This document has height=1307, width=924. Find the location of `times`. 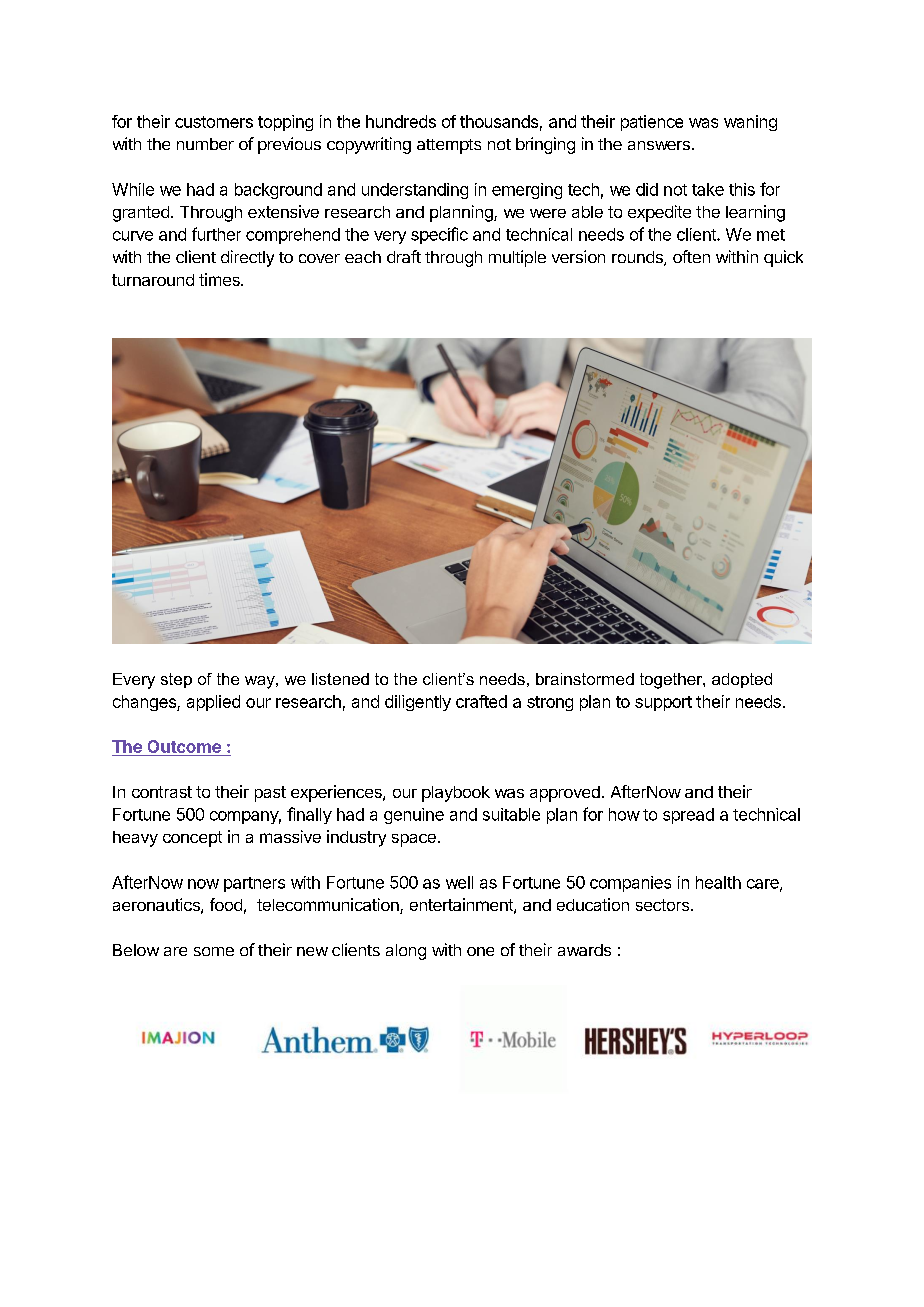

times is located at coordinates (220, 279).
